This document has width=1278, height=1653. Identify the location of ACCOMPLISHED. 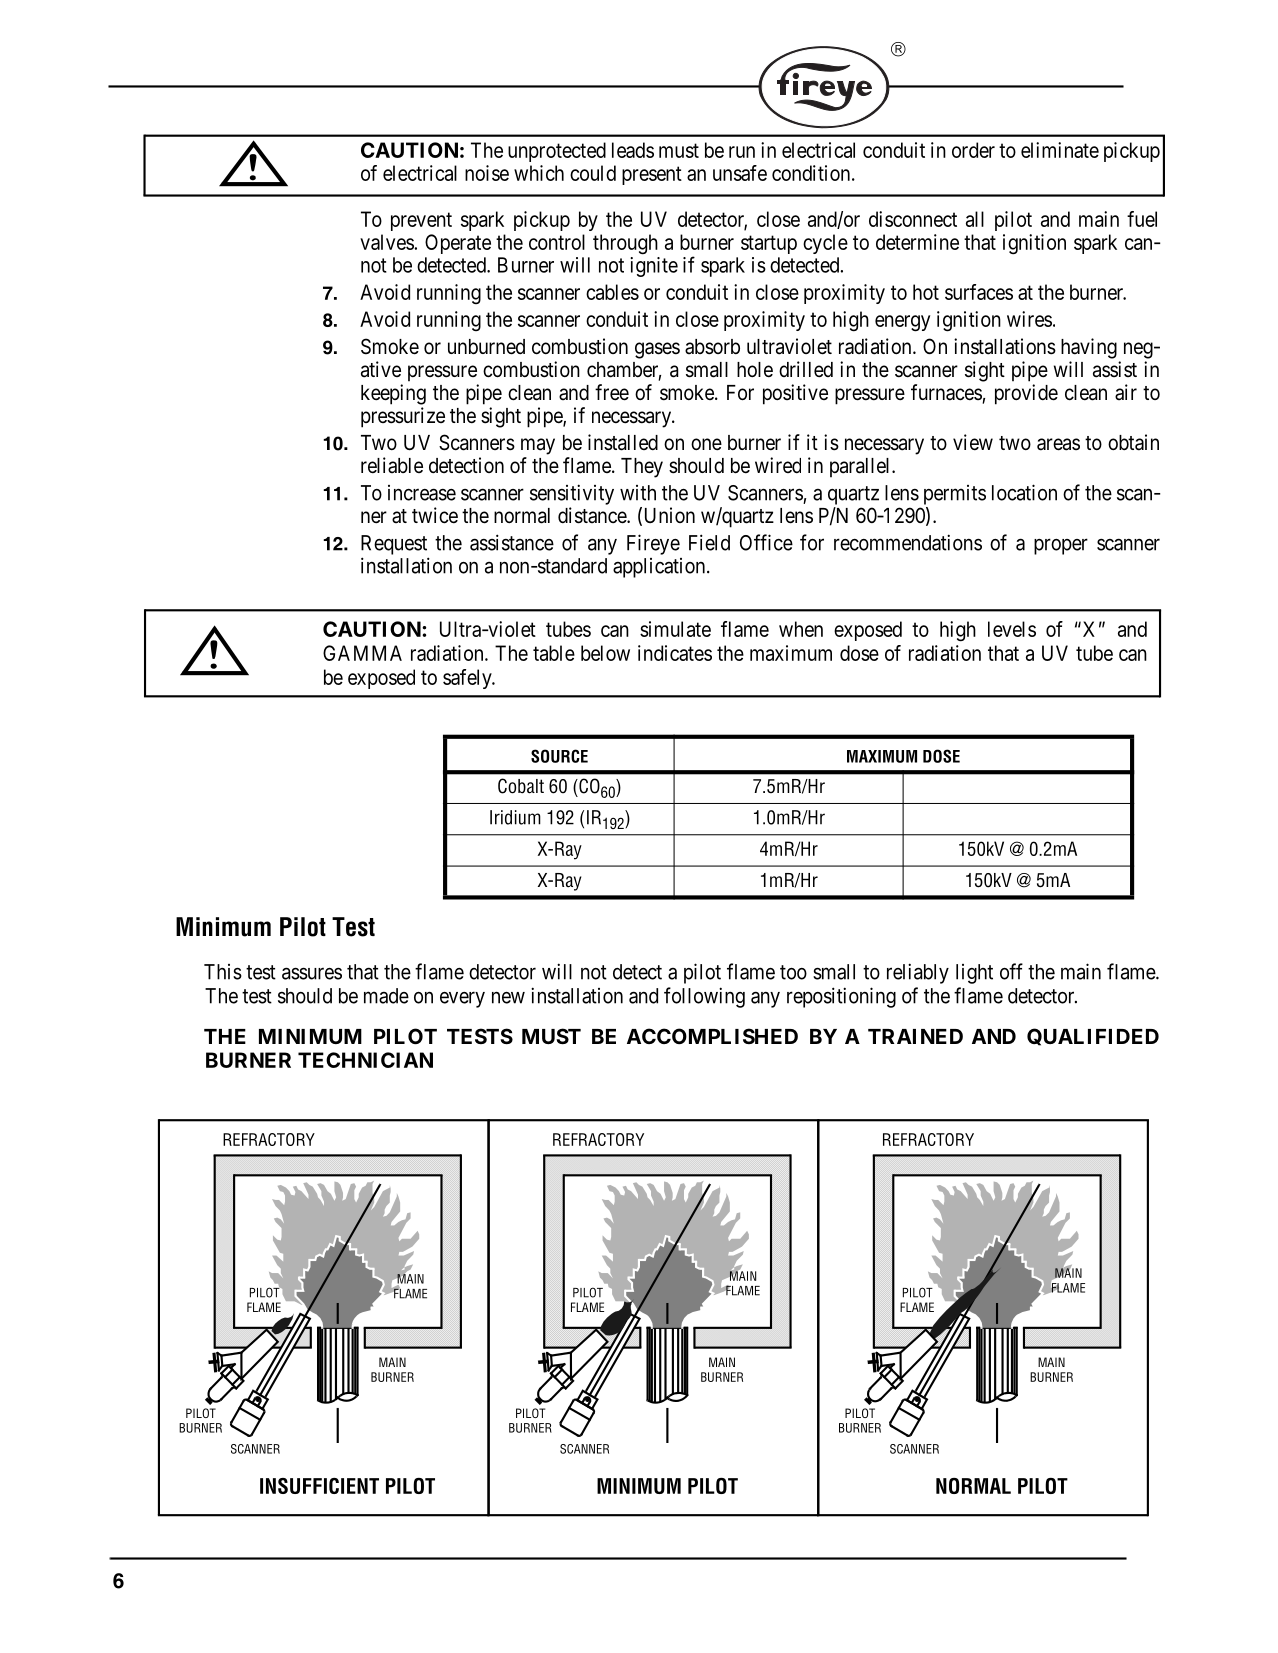
(712, 1036).
